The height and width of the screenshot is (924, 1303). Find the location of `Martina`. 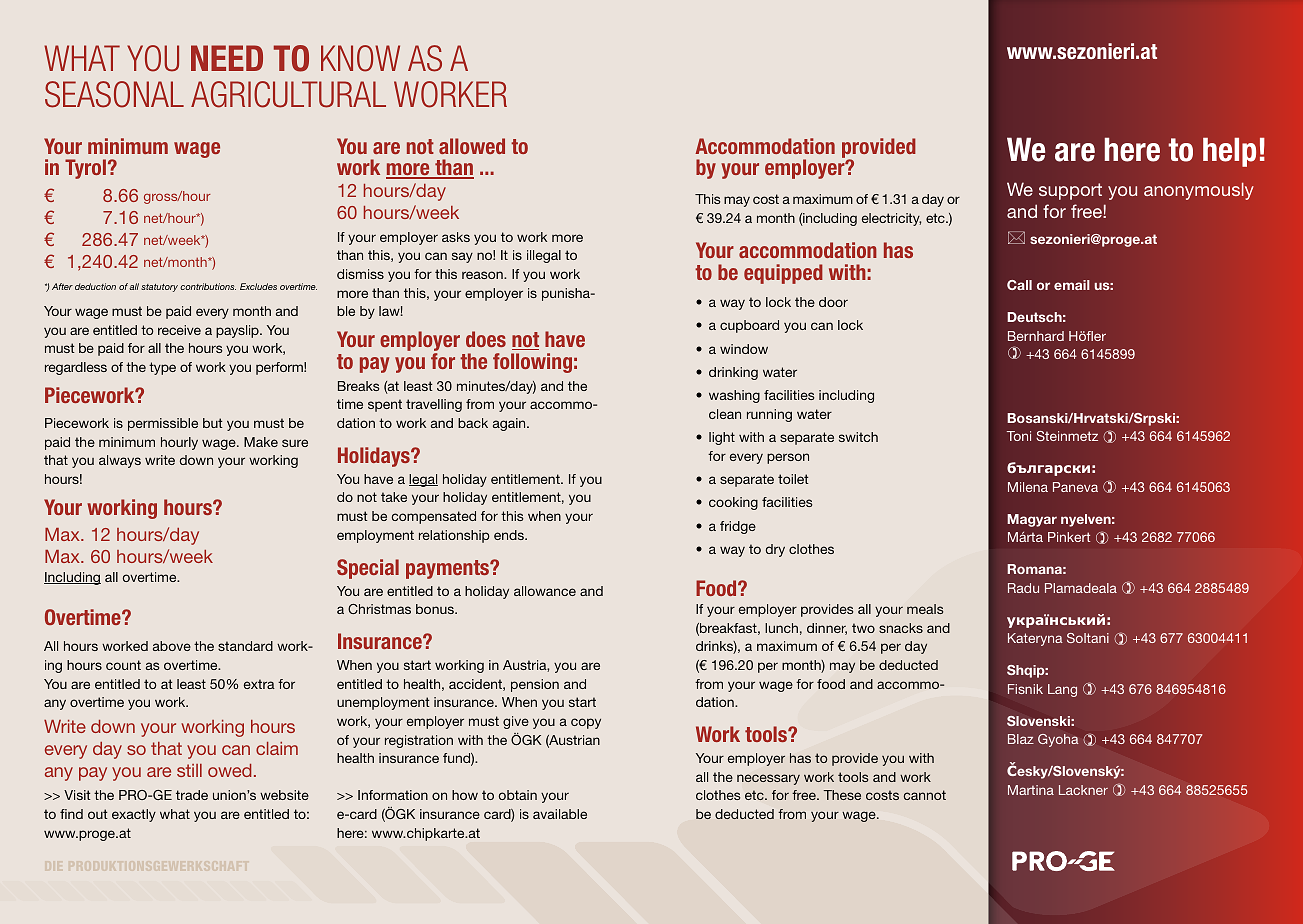

Martina is located at coordinates (1031, 790).
